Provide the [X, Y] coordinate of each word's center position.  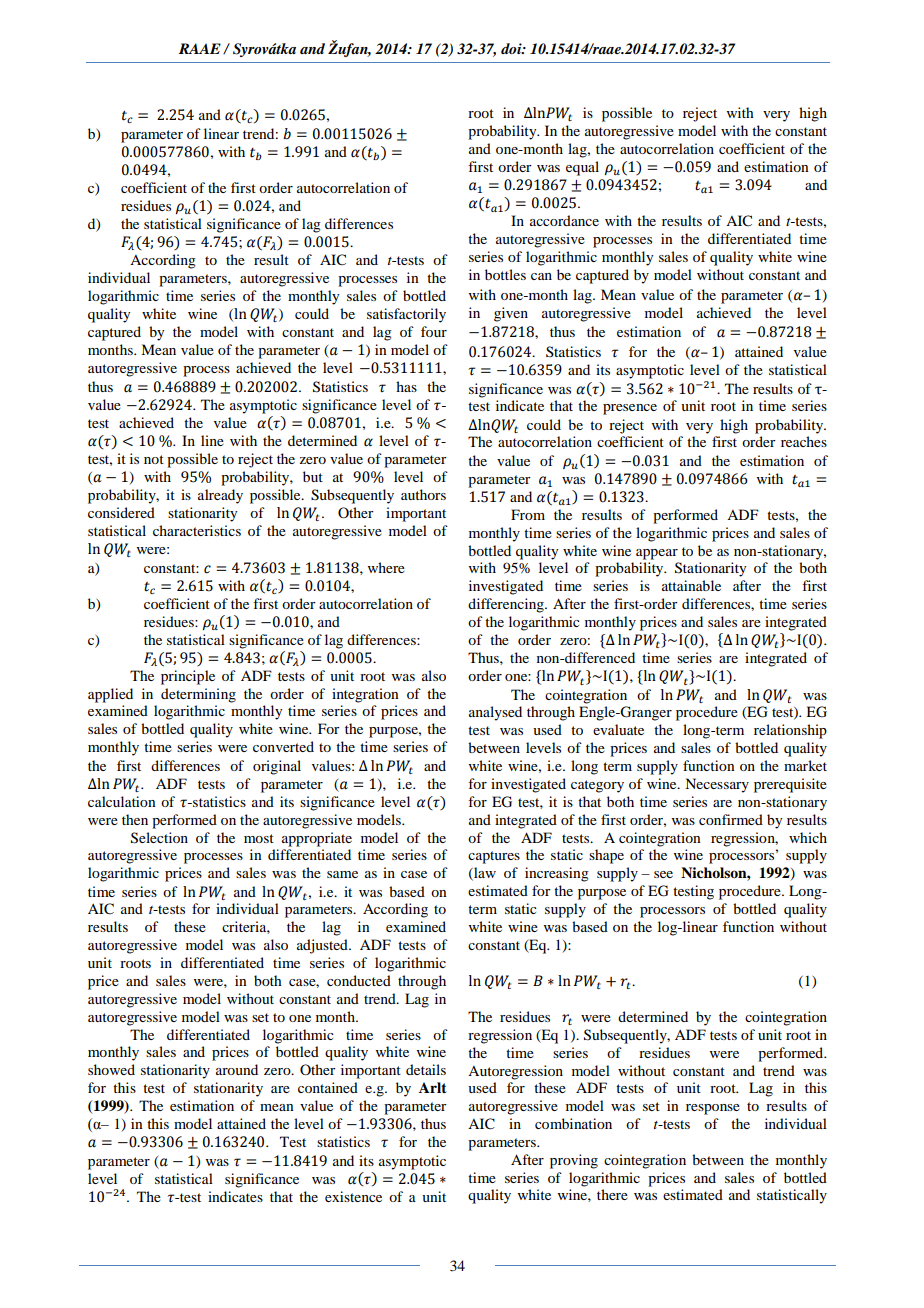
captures [494, 857]
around [237, 1069]
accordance [564, 220]
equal [582, 168]
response [713, 1109]
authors [423, 494]
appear [657, 554]
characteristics [197, 530]
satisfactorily [406, 315]
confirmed [731, 819]
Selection [159, 838]
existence [353, 1196]
